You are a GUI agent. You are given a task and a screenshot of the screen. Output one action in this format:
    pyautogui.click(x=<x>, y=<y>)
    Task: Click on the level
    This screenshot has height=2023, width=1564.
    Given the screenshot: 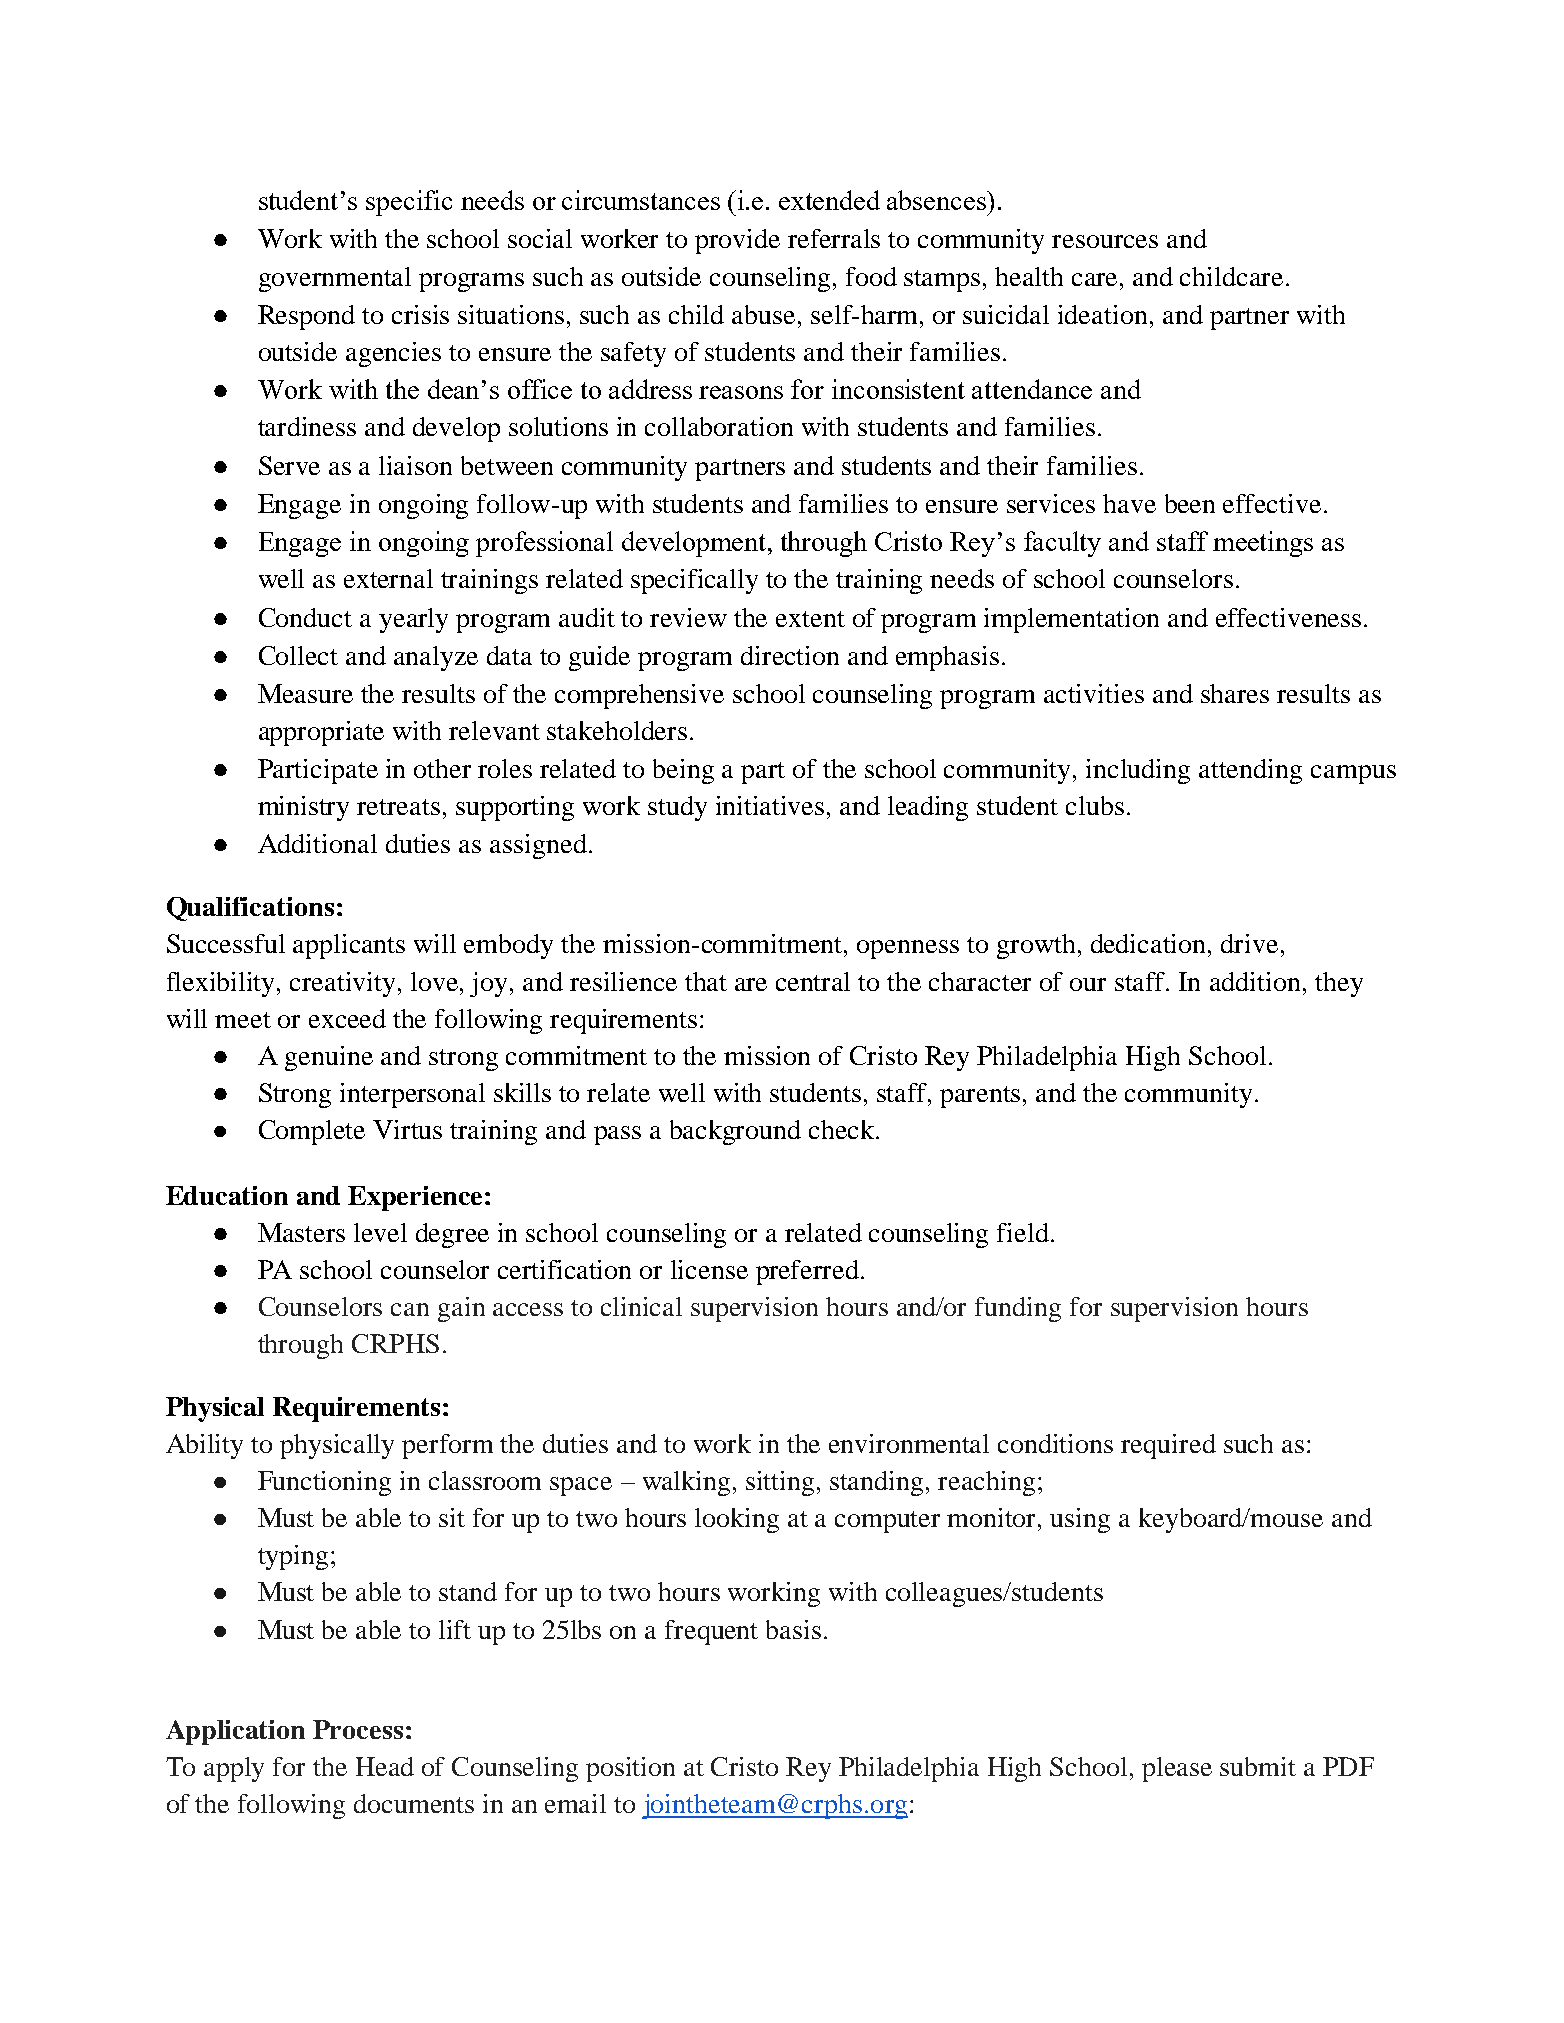 What is the action you would take?
    pyautogui.click(x=380, y=1232)
